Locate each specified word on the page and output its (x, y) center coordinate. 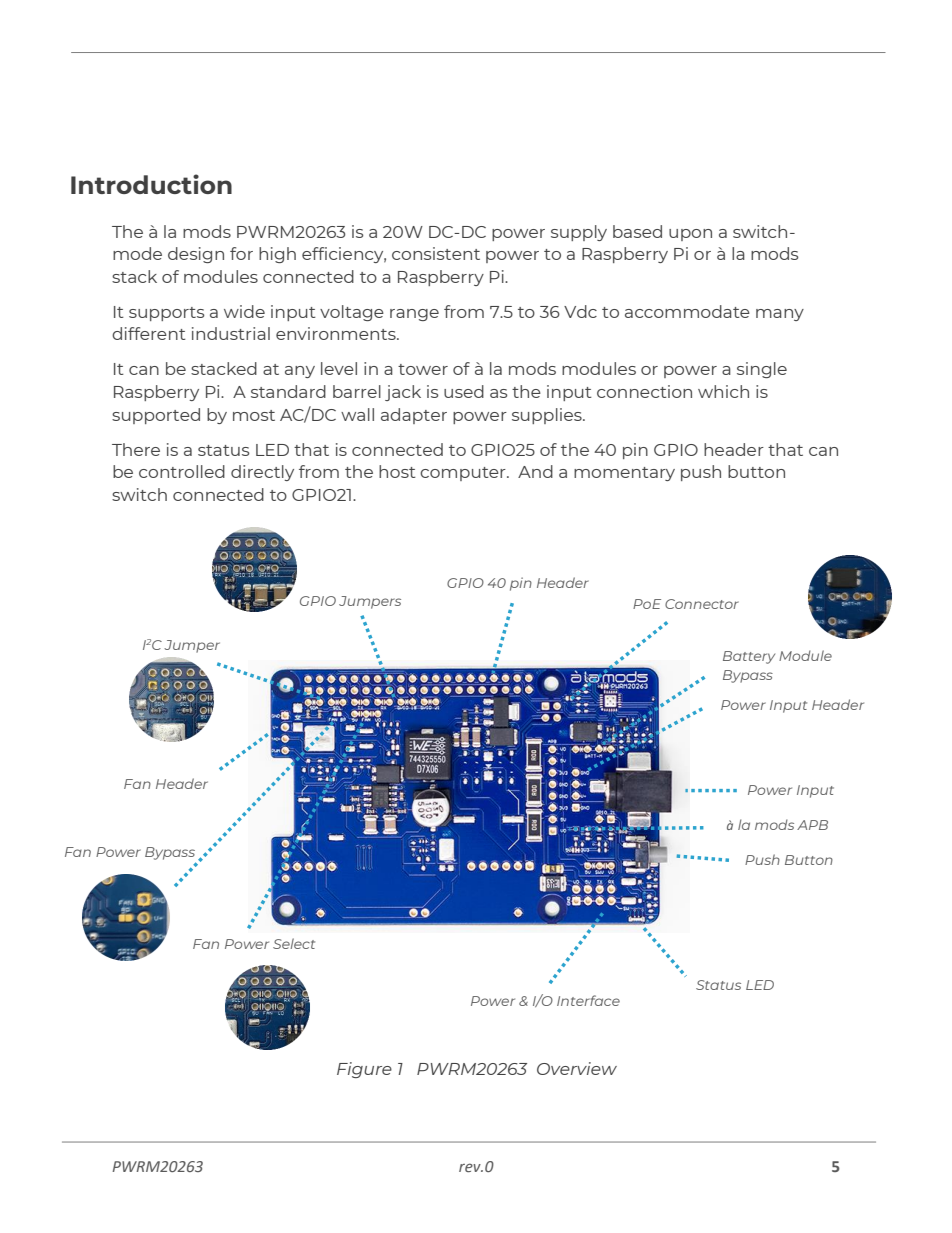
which (723, 391)
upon (690, 235)
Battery (749, 657)
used (464, 391)
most (254, 415)
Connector (702, 604)
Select (294, 943)
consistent (436, 253)
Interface (588, 1000)
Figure (364, 1070)
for (241, 253)
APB (812, 825)
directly (262, 473)
